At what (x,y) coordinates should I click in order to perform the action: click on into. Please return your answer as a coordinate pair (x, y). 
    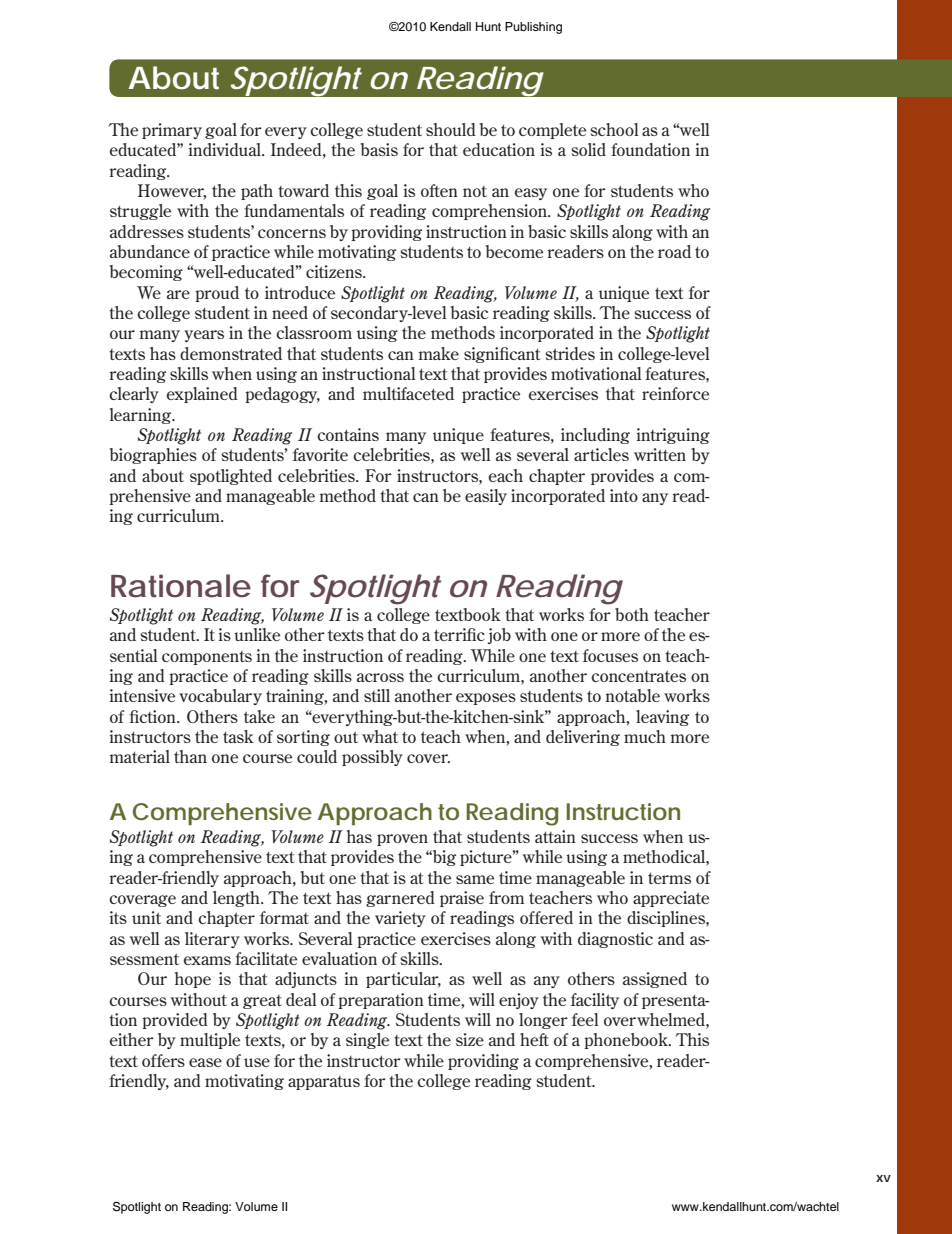
    Looking at the image, I should click on (624, 495).
